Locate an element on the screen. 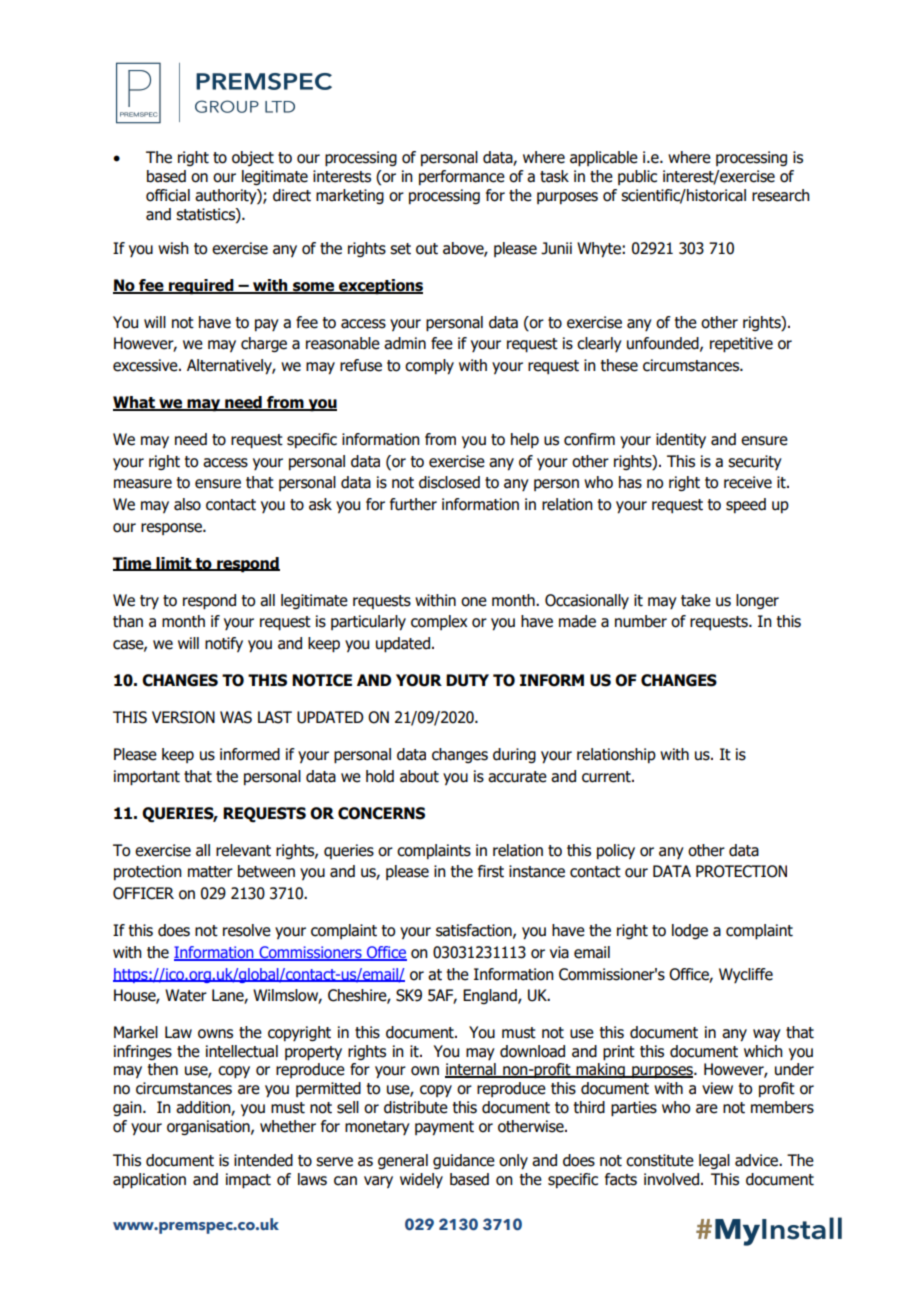 This screenshot has width=924, height=1308. impact is located at coordinates (248, 1181).
